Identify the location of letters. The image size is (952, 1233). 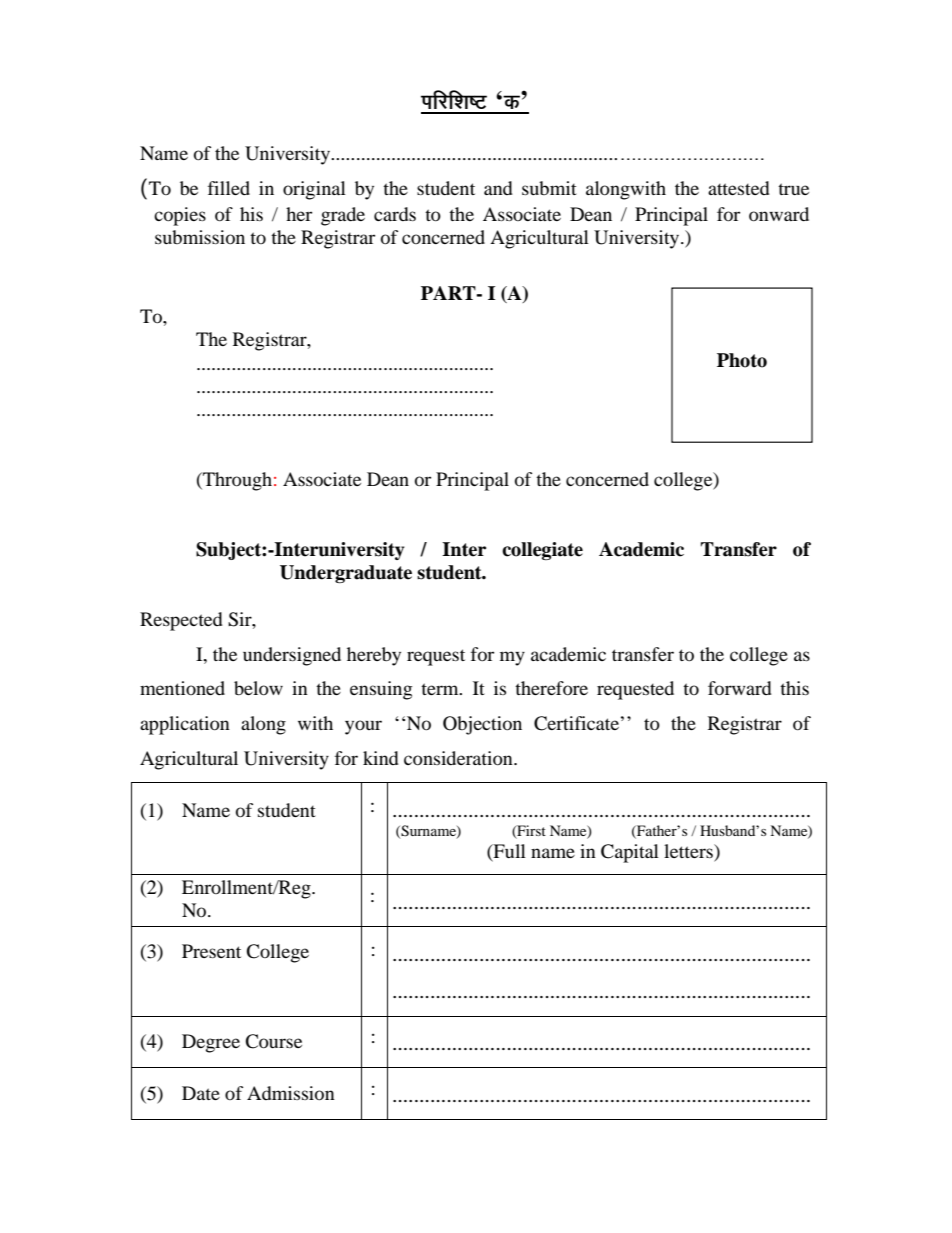
(689, 851).
